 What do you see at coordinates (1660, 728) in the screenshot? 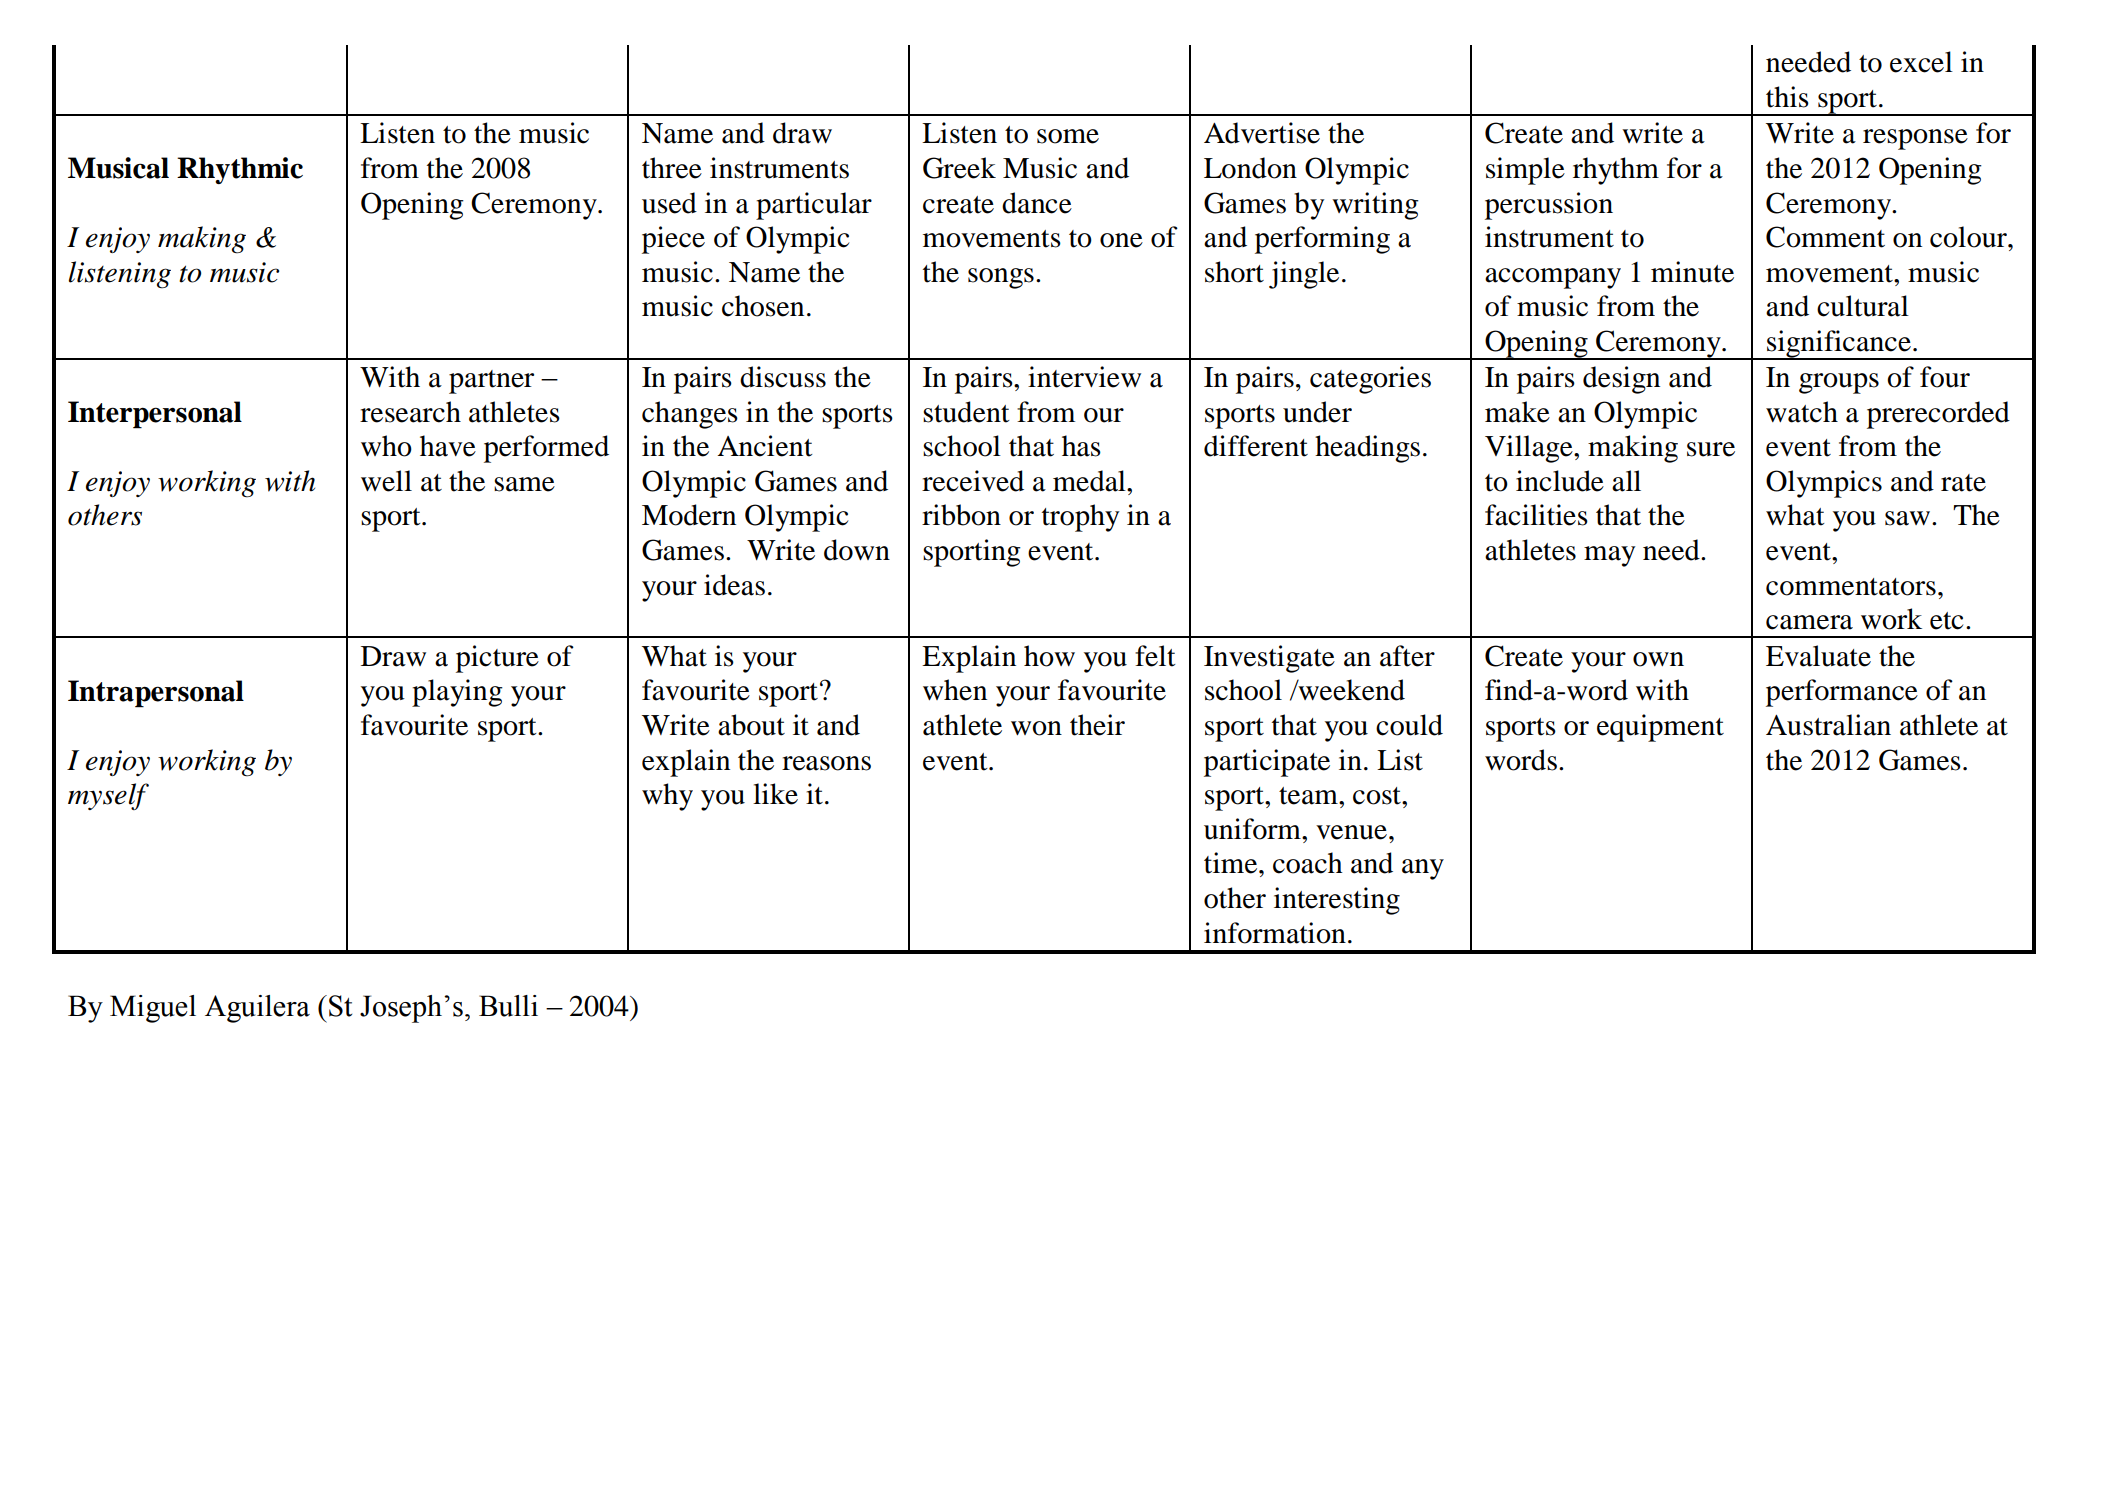
I see `equipment` at bounding box center [1660, 728].
